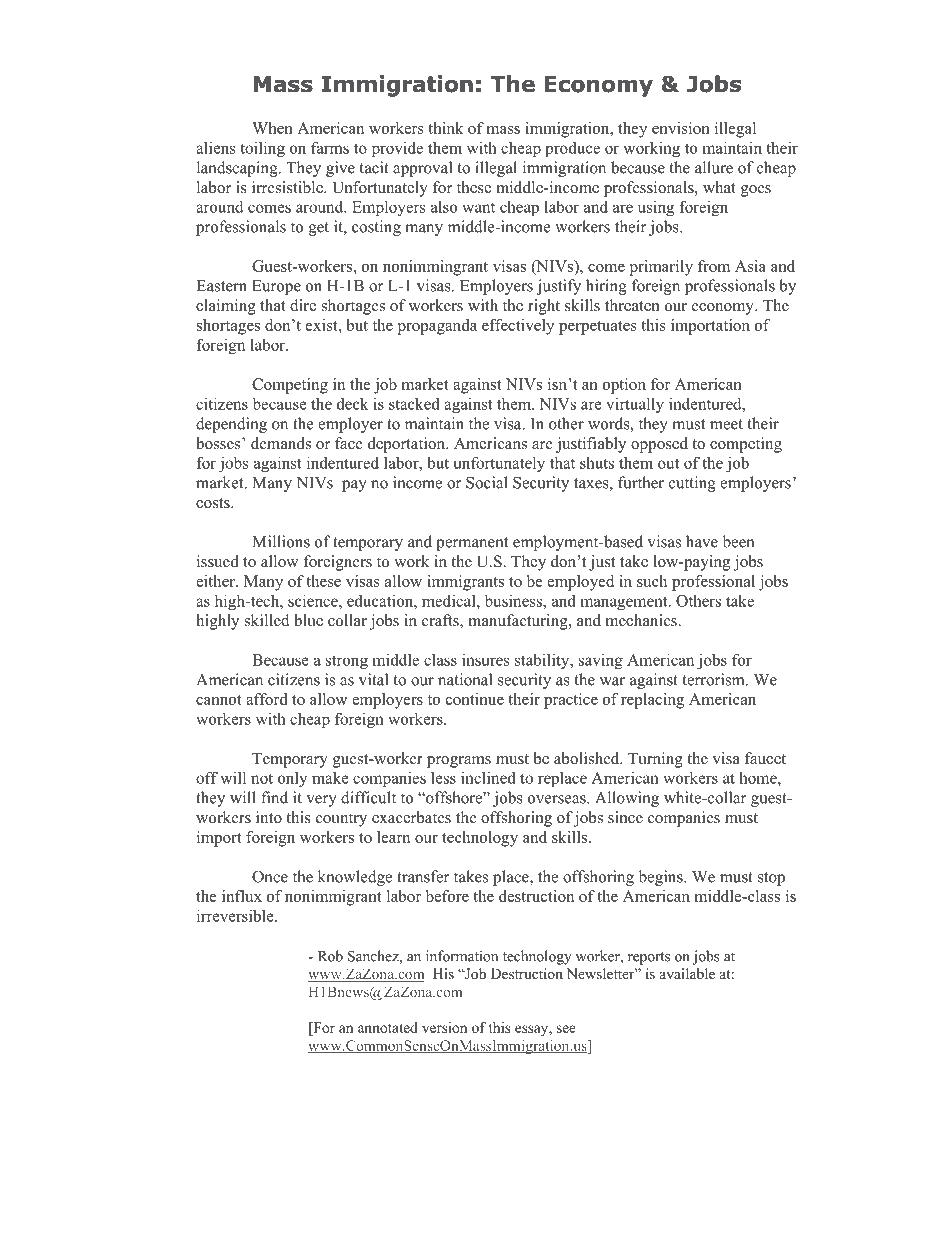 The width and height of the page is (952, 1233). What do you see at coordinates (446, 128) in the page?
I see `think` at bounding box center [446, 128].
